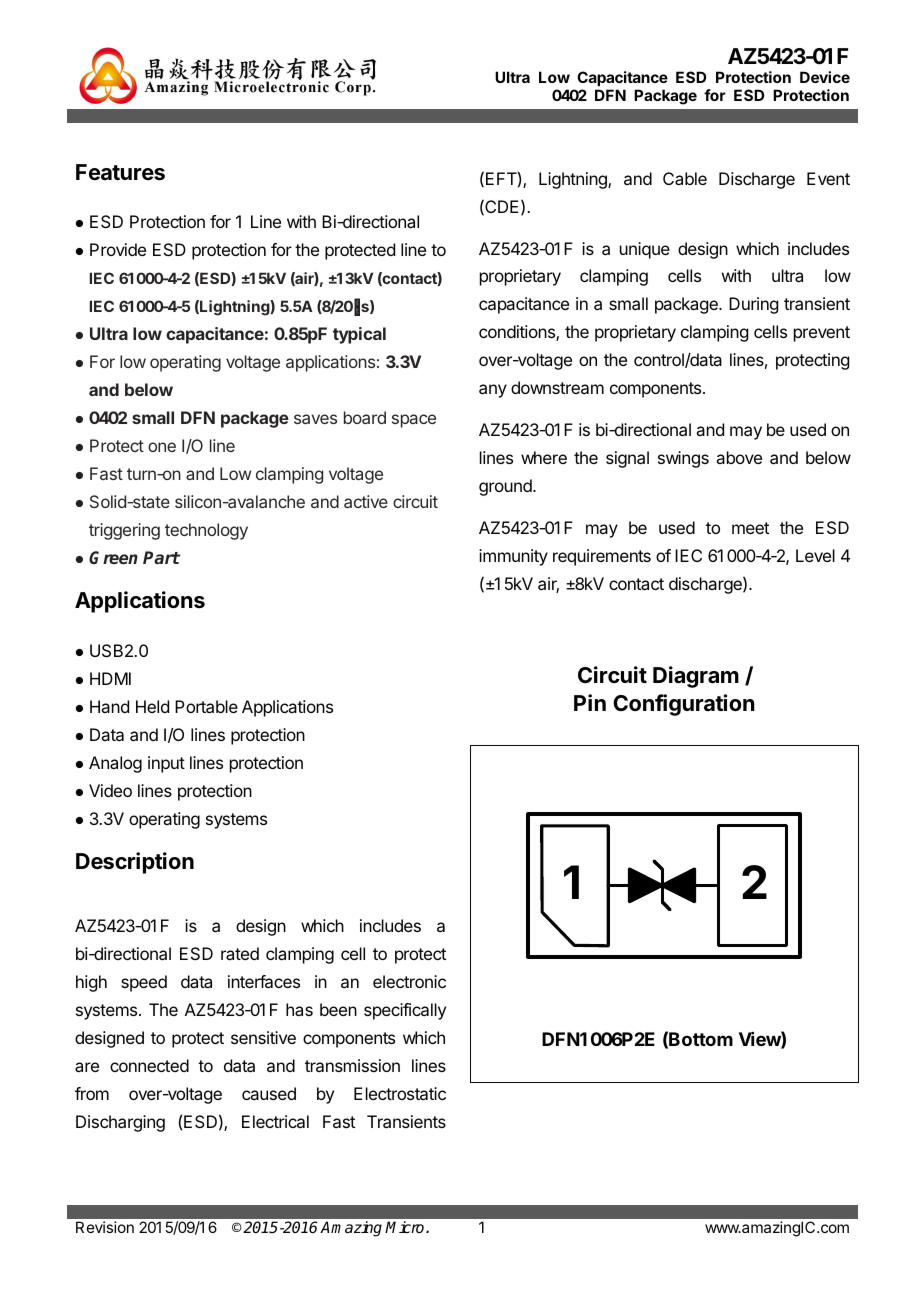  I want to click on Description, so click(135, 863).
